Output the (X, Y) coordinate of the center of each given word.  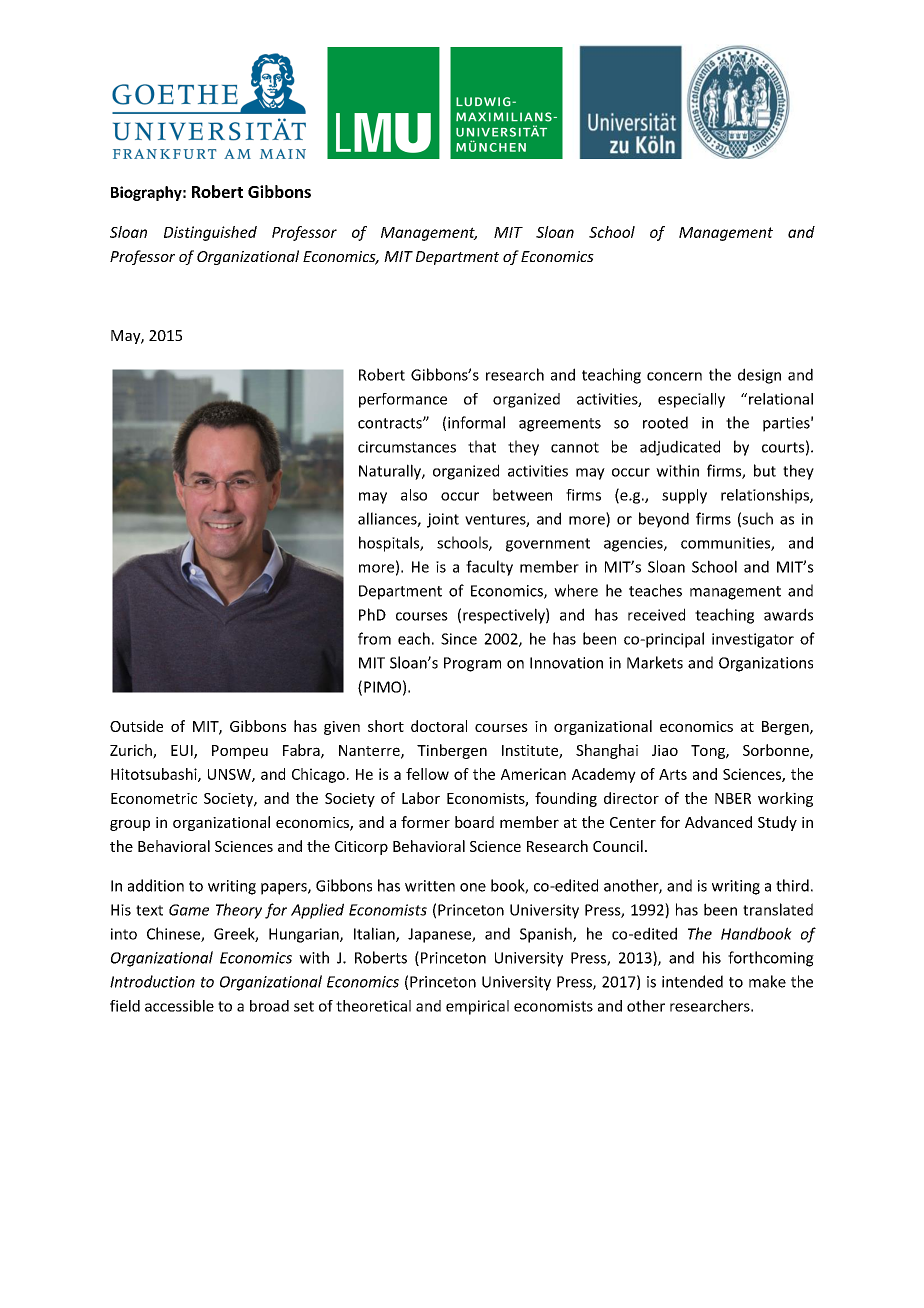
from (374, 638)
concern (674, 376)
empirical (477, 1007)
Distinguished (210, 233)
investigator (753, 640)
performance (403, 400)
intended (692, 981)
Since (459, 639)
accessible (179, 1006)
